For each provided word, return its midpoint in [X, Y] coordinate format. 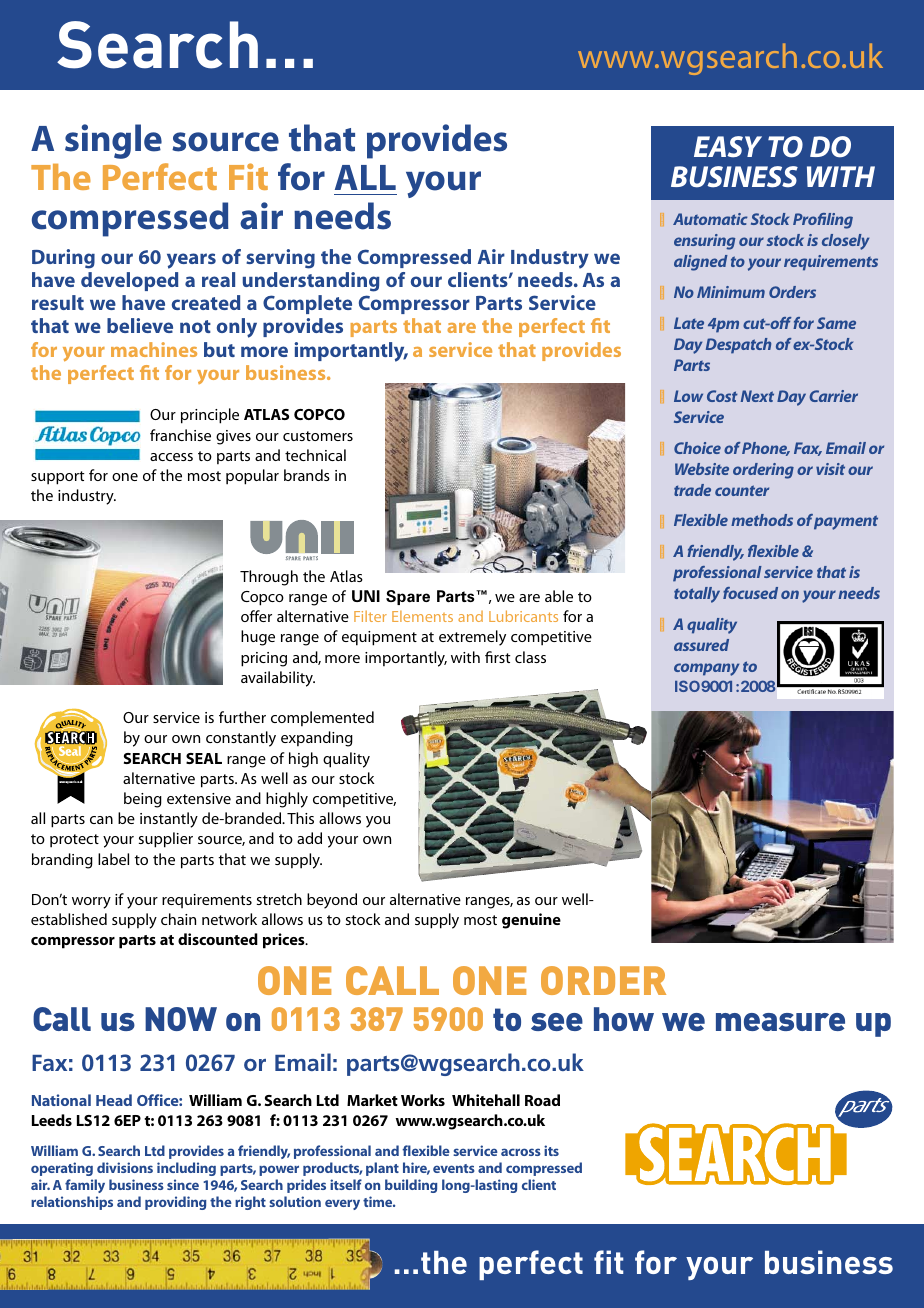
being [143, 800]
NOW [181, 1019]
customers [318, 436]
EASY [728, 147]
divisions [125, 1167]
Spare [408, 597]
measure [780, 1022]
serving [280, 259]
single [113, 141]
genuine [531, 921]
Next [757, 396]
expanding [317, 739]
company [706, 669]
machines [154, 349]
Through [269, 578]
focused [750, 593]
